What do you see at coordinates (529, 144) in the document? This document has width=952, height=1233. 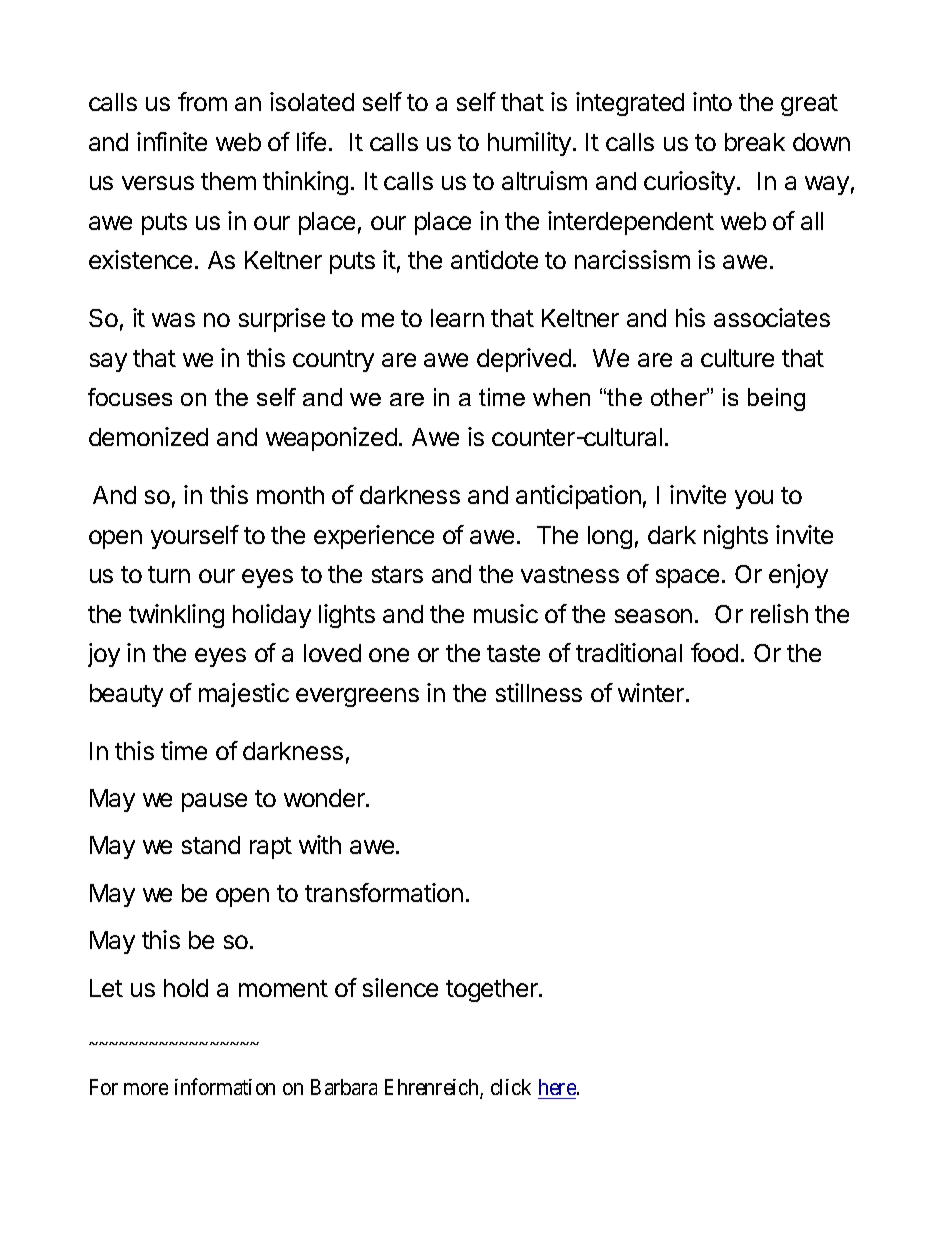 I see `humility` at bounding box center [529, 144].
